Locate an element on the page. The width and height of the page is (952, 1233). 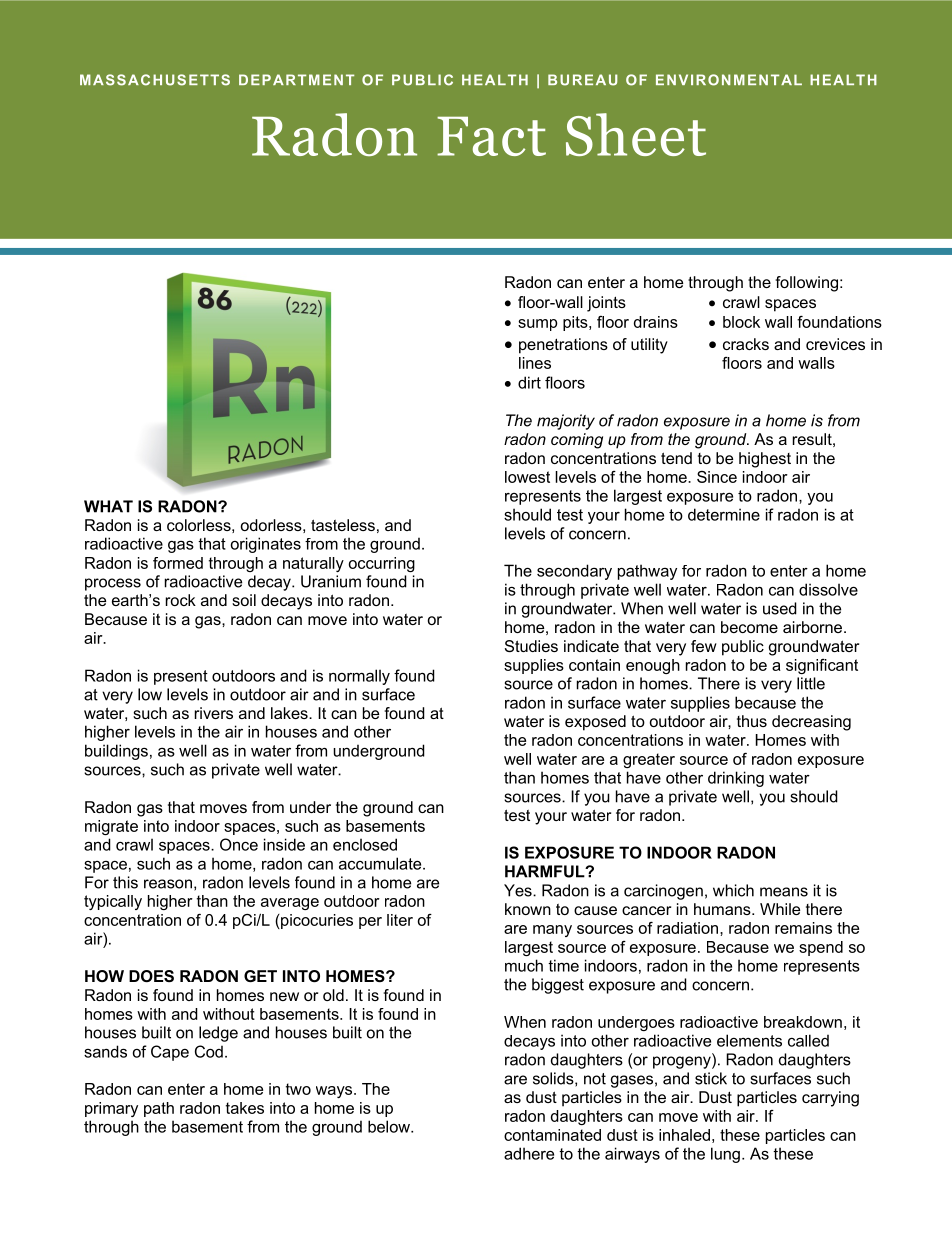
adhere is located at coordinates (529, 1153).
